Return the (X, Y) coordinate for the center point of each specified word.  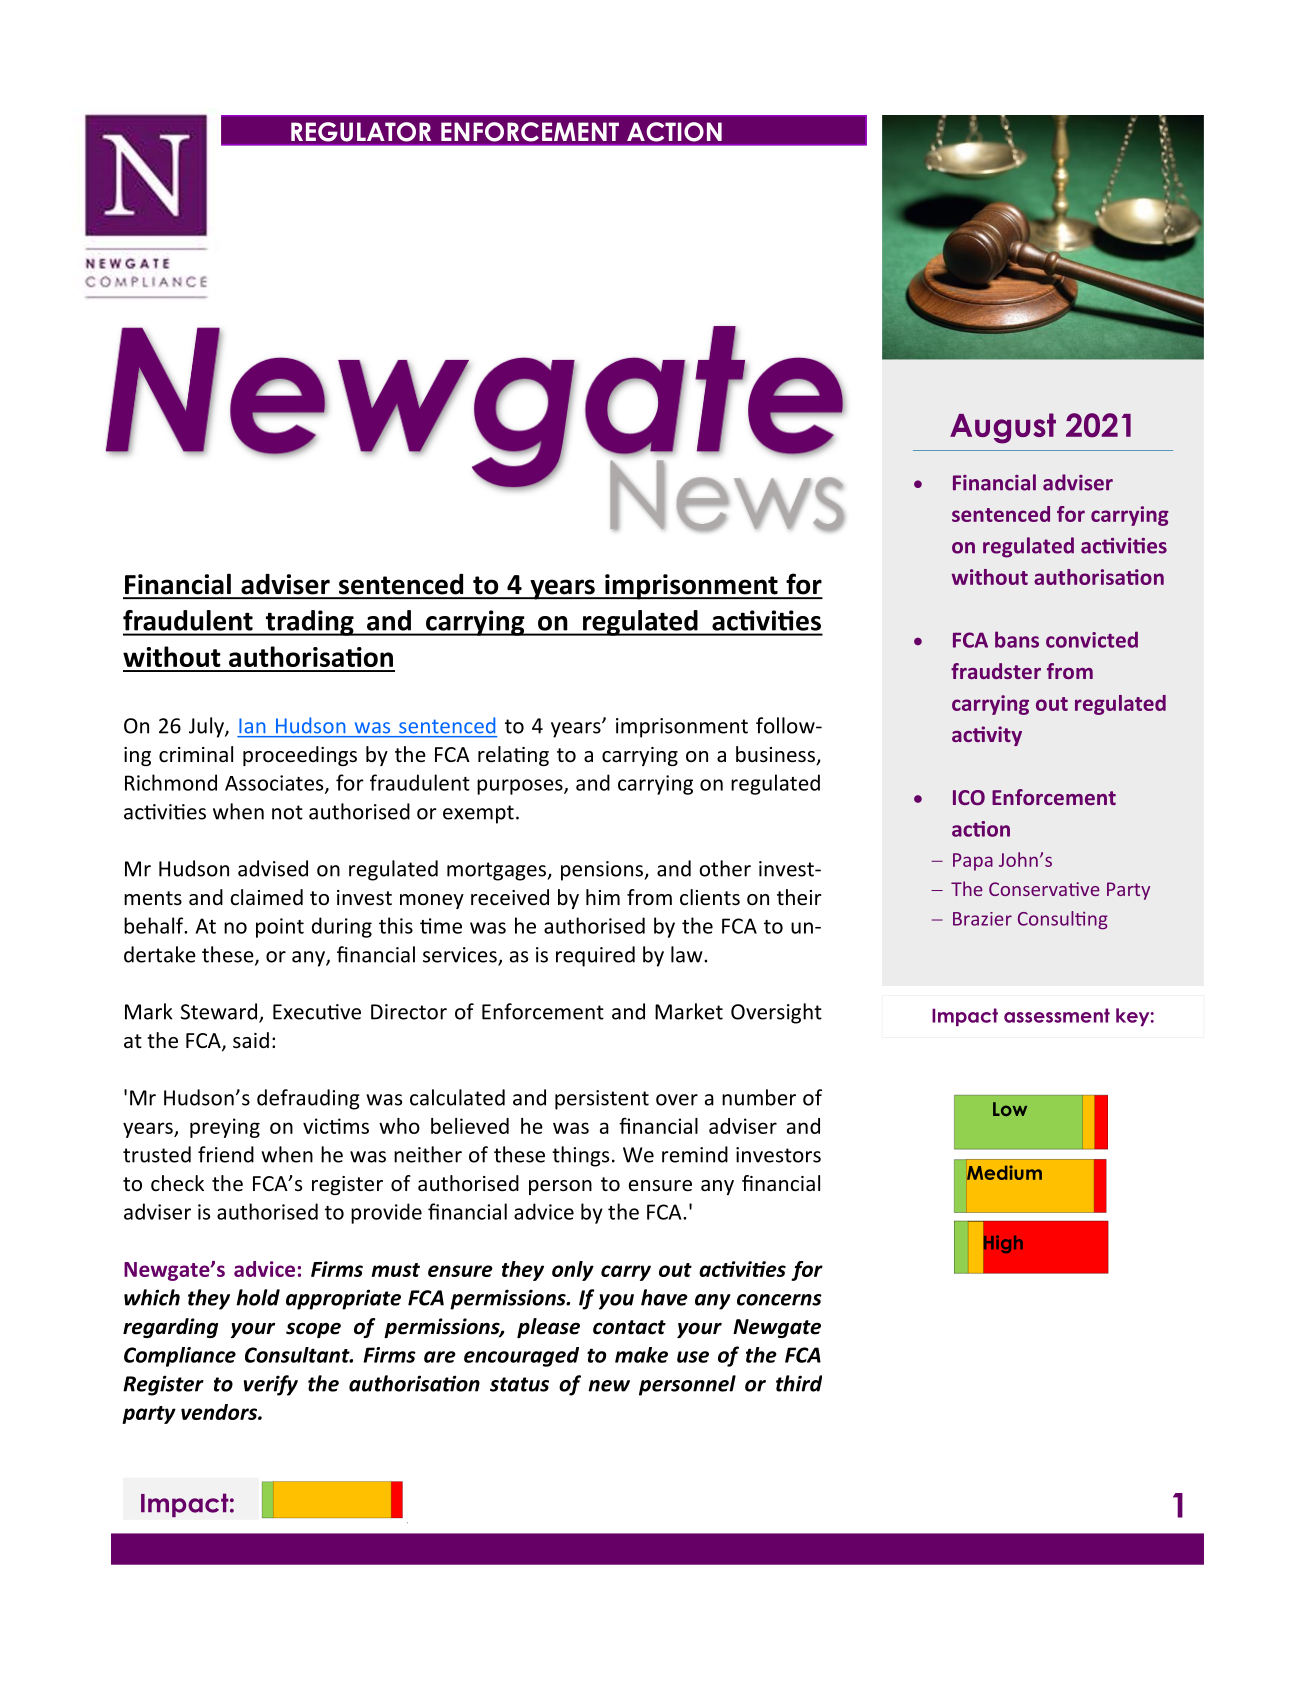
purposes (521, 787)
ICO (969, 797)
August (1003, 428)
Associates (275, 784)
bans (1017, 639)
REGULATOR (361, 132)
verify (270, 1385)
